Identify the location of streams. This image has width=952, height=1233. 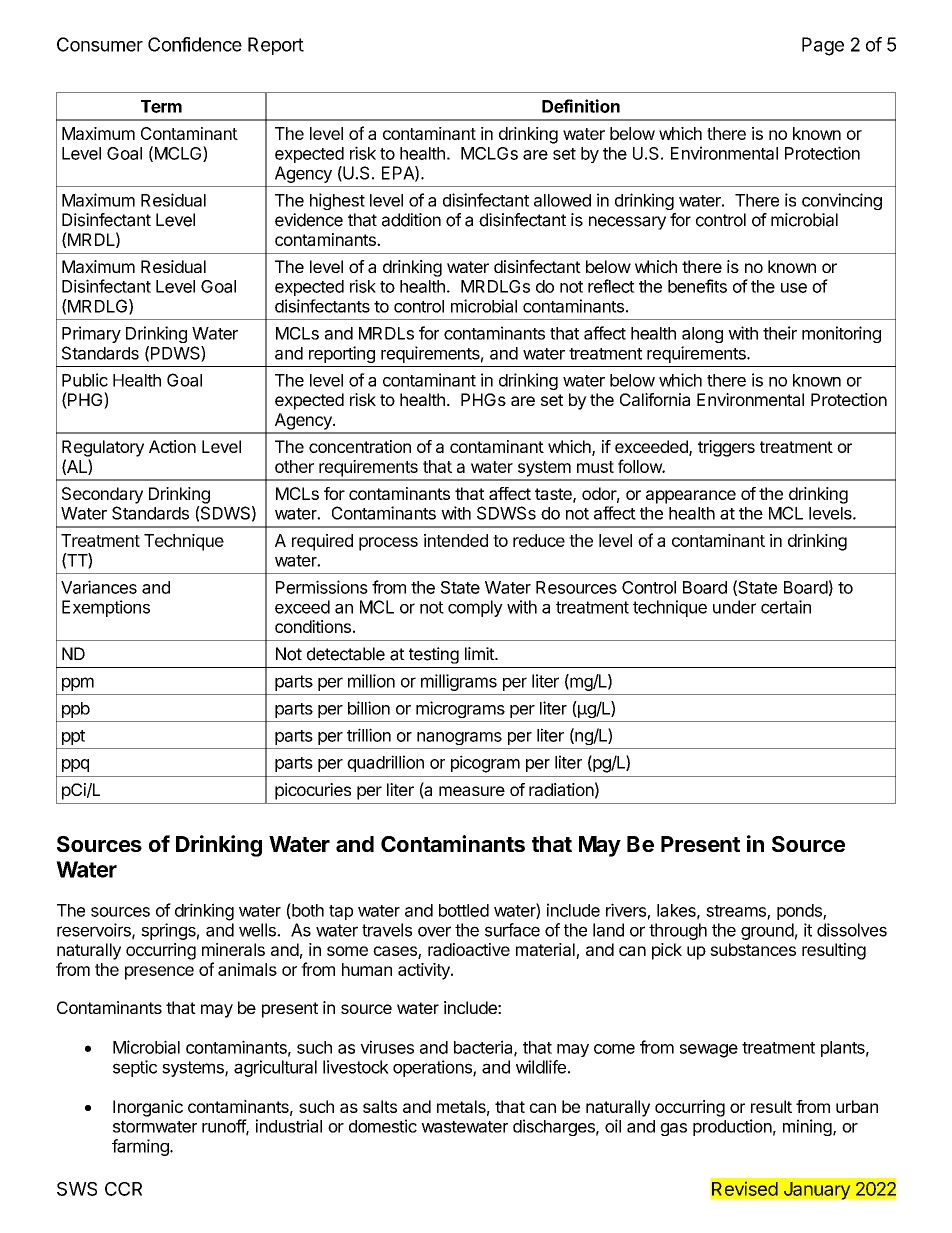
(737, 912).
